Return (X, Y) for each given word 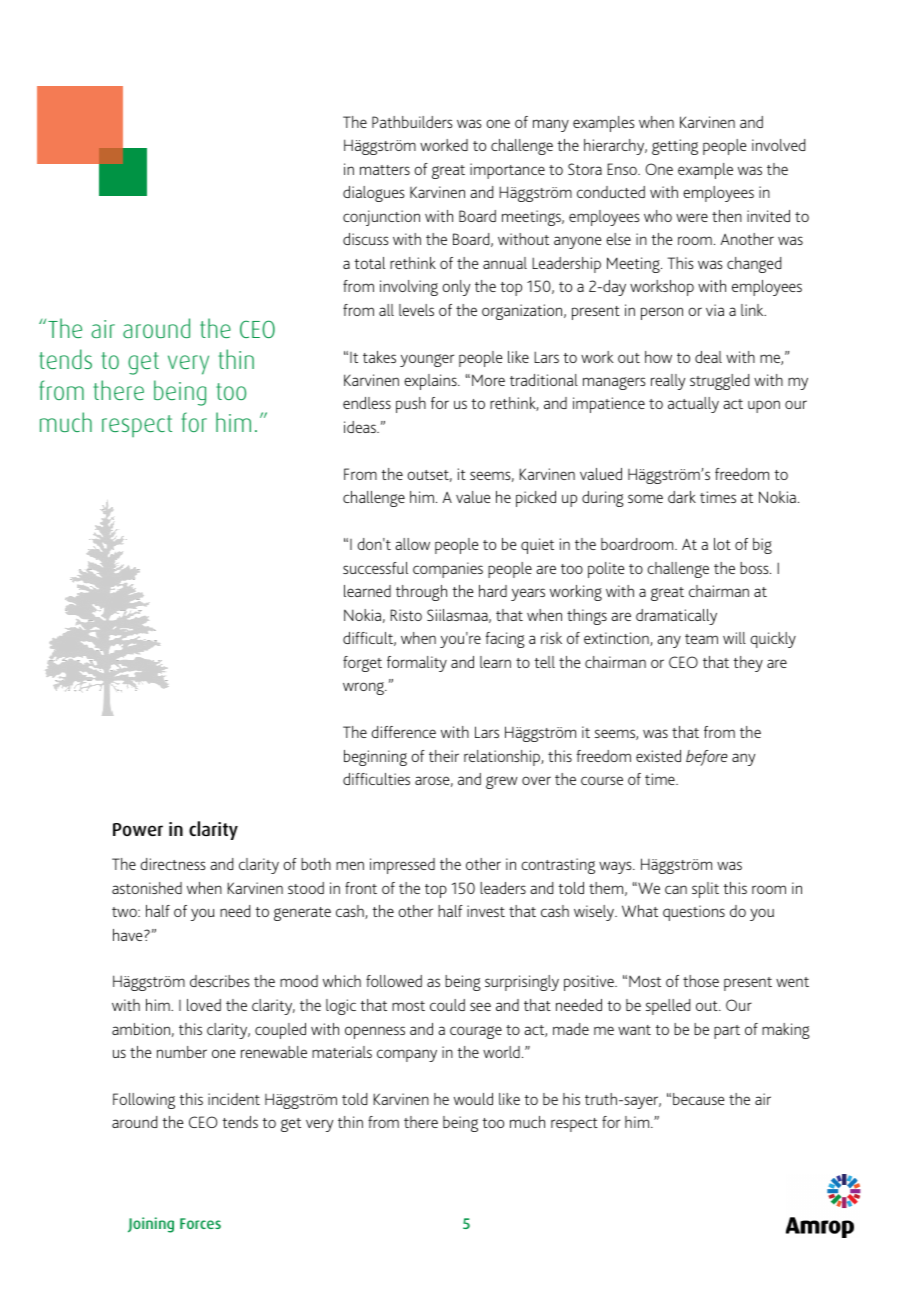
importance (507, 171)
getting (675, 147)
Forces (200, 1223)
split (705, 890)
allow (412, 544)
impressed (402, 866)
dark (682, 497)
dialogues (374, 194)
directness (173, 864)
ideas (361, 427)
